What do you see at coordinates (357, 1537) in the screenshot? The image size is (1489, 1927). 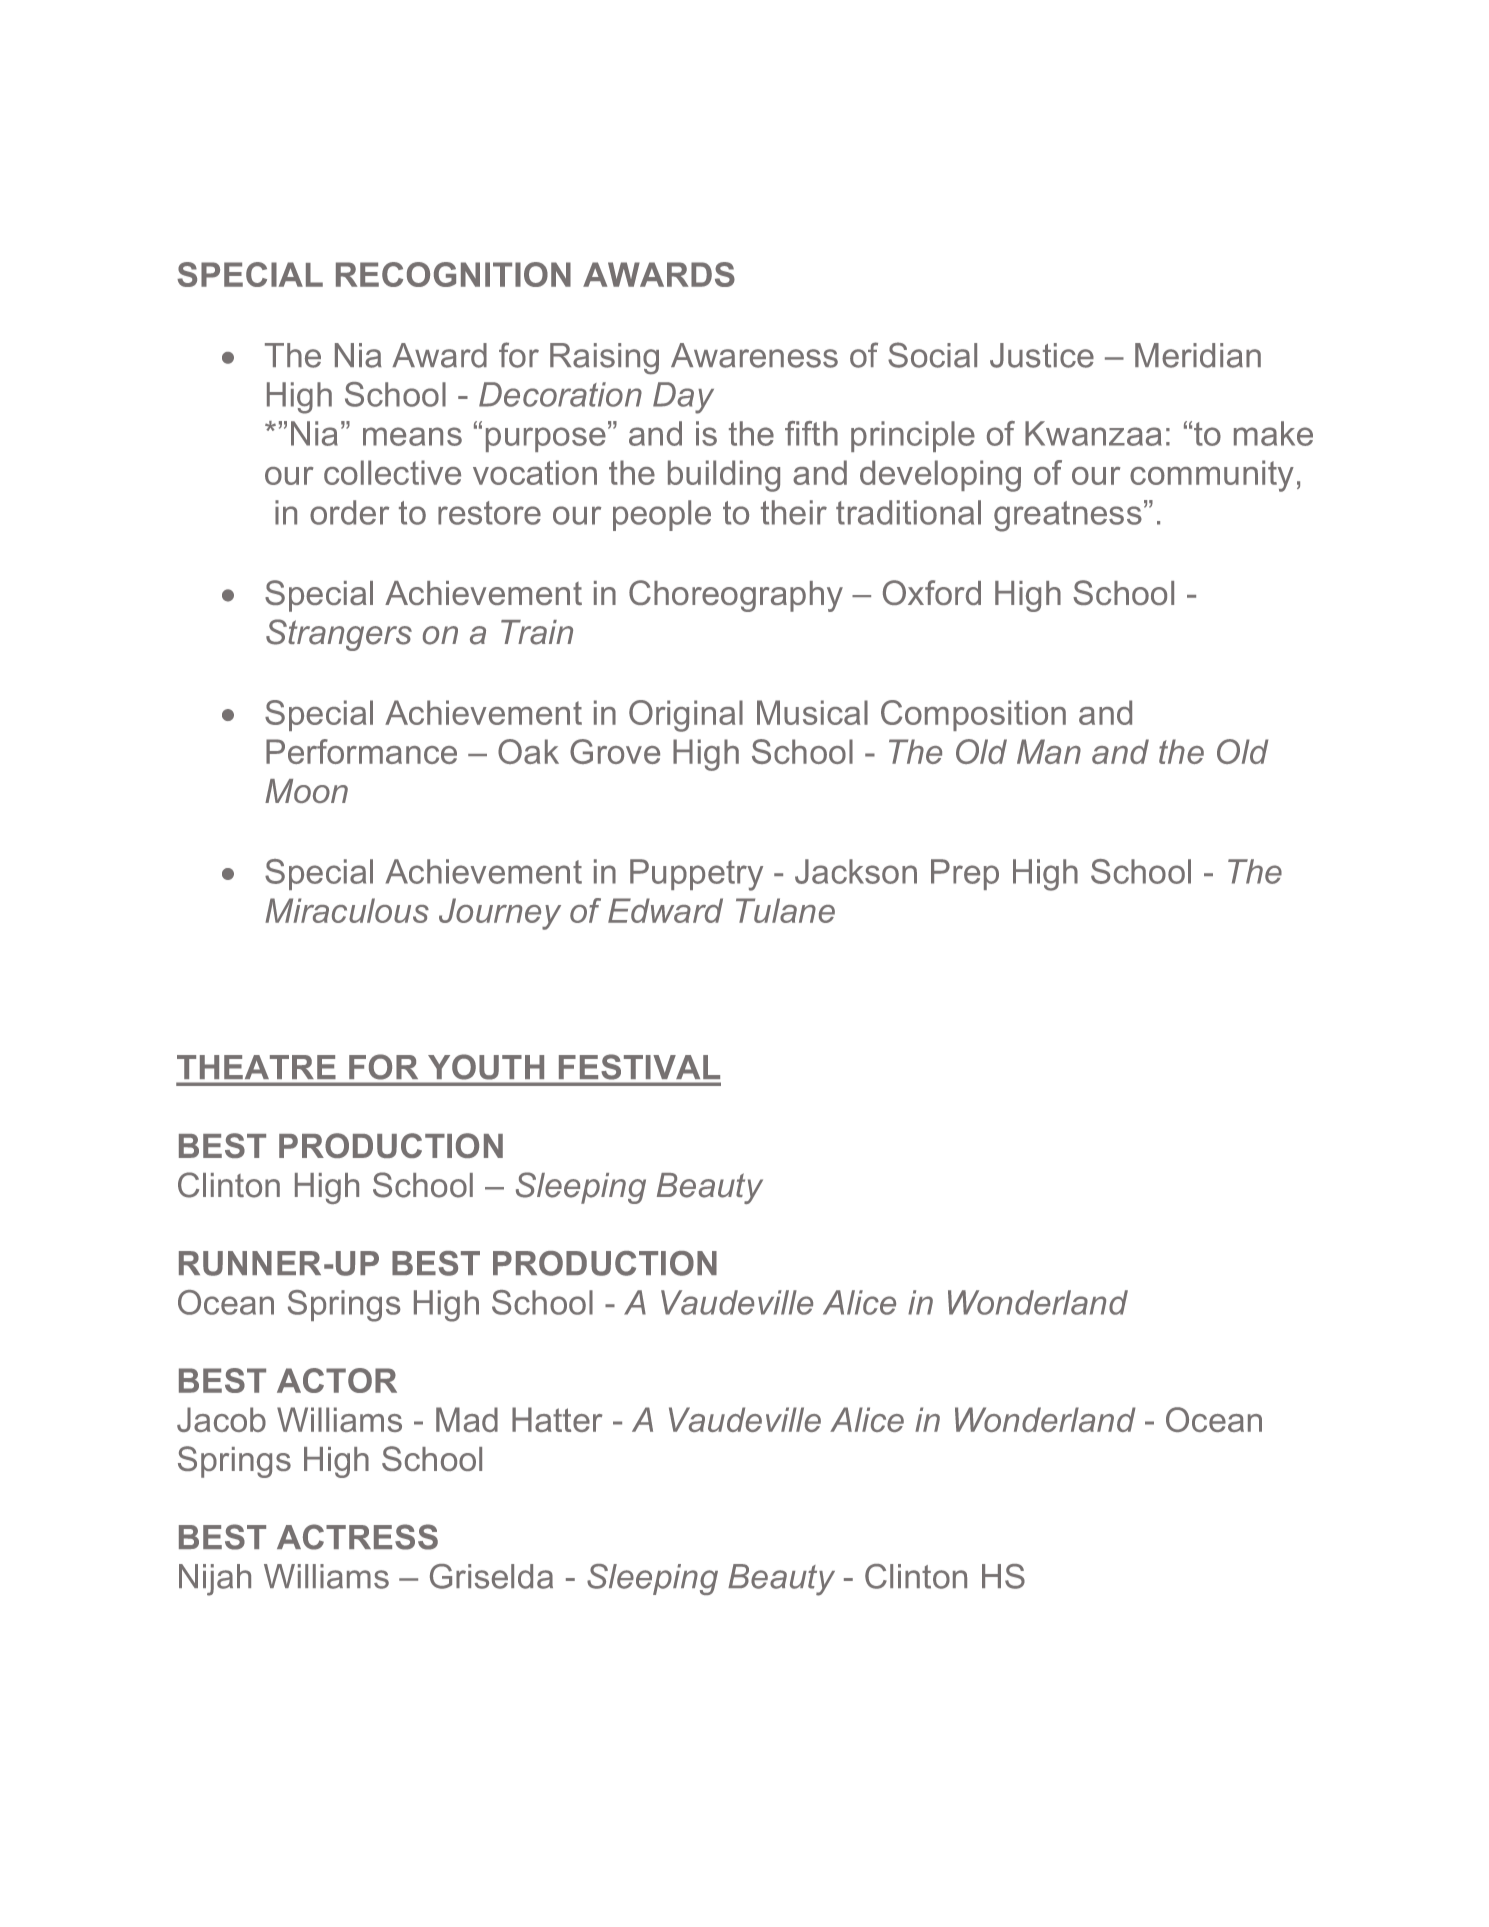 I see `ACTRESS` at bounding box center [357, 1537].
